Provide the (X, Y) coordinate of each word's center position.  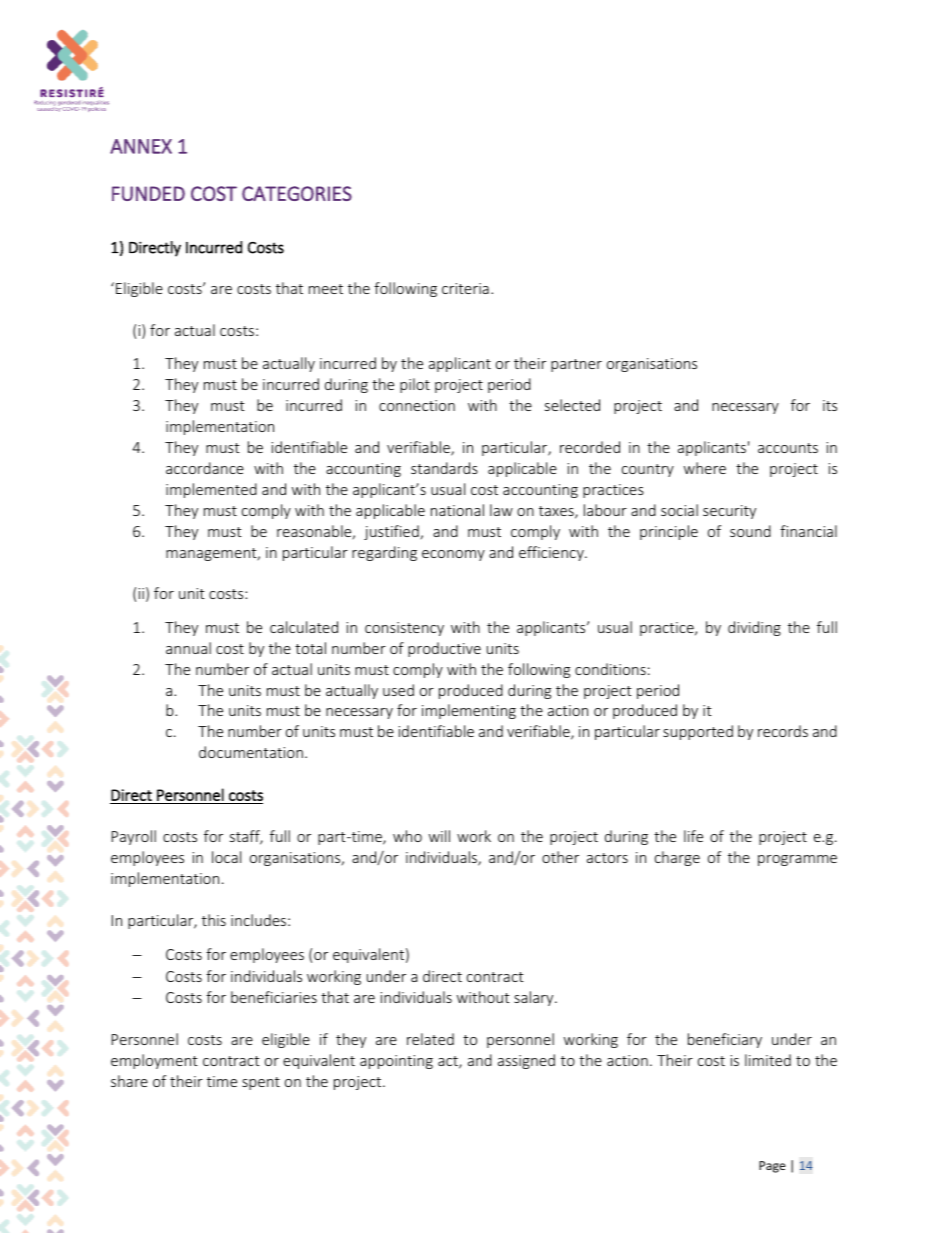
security (729, 512)
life (693, 836)
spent (261, 1083)
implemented (211, 490)
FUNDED (148, 193)
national (457, 510)
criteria (465, 288)
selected (572, 405)
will (439, 836)
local (226, 857)
